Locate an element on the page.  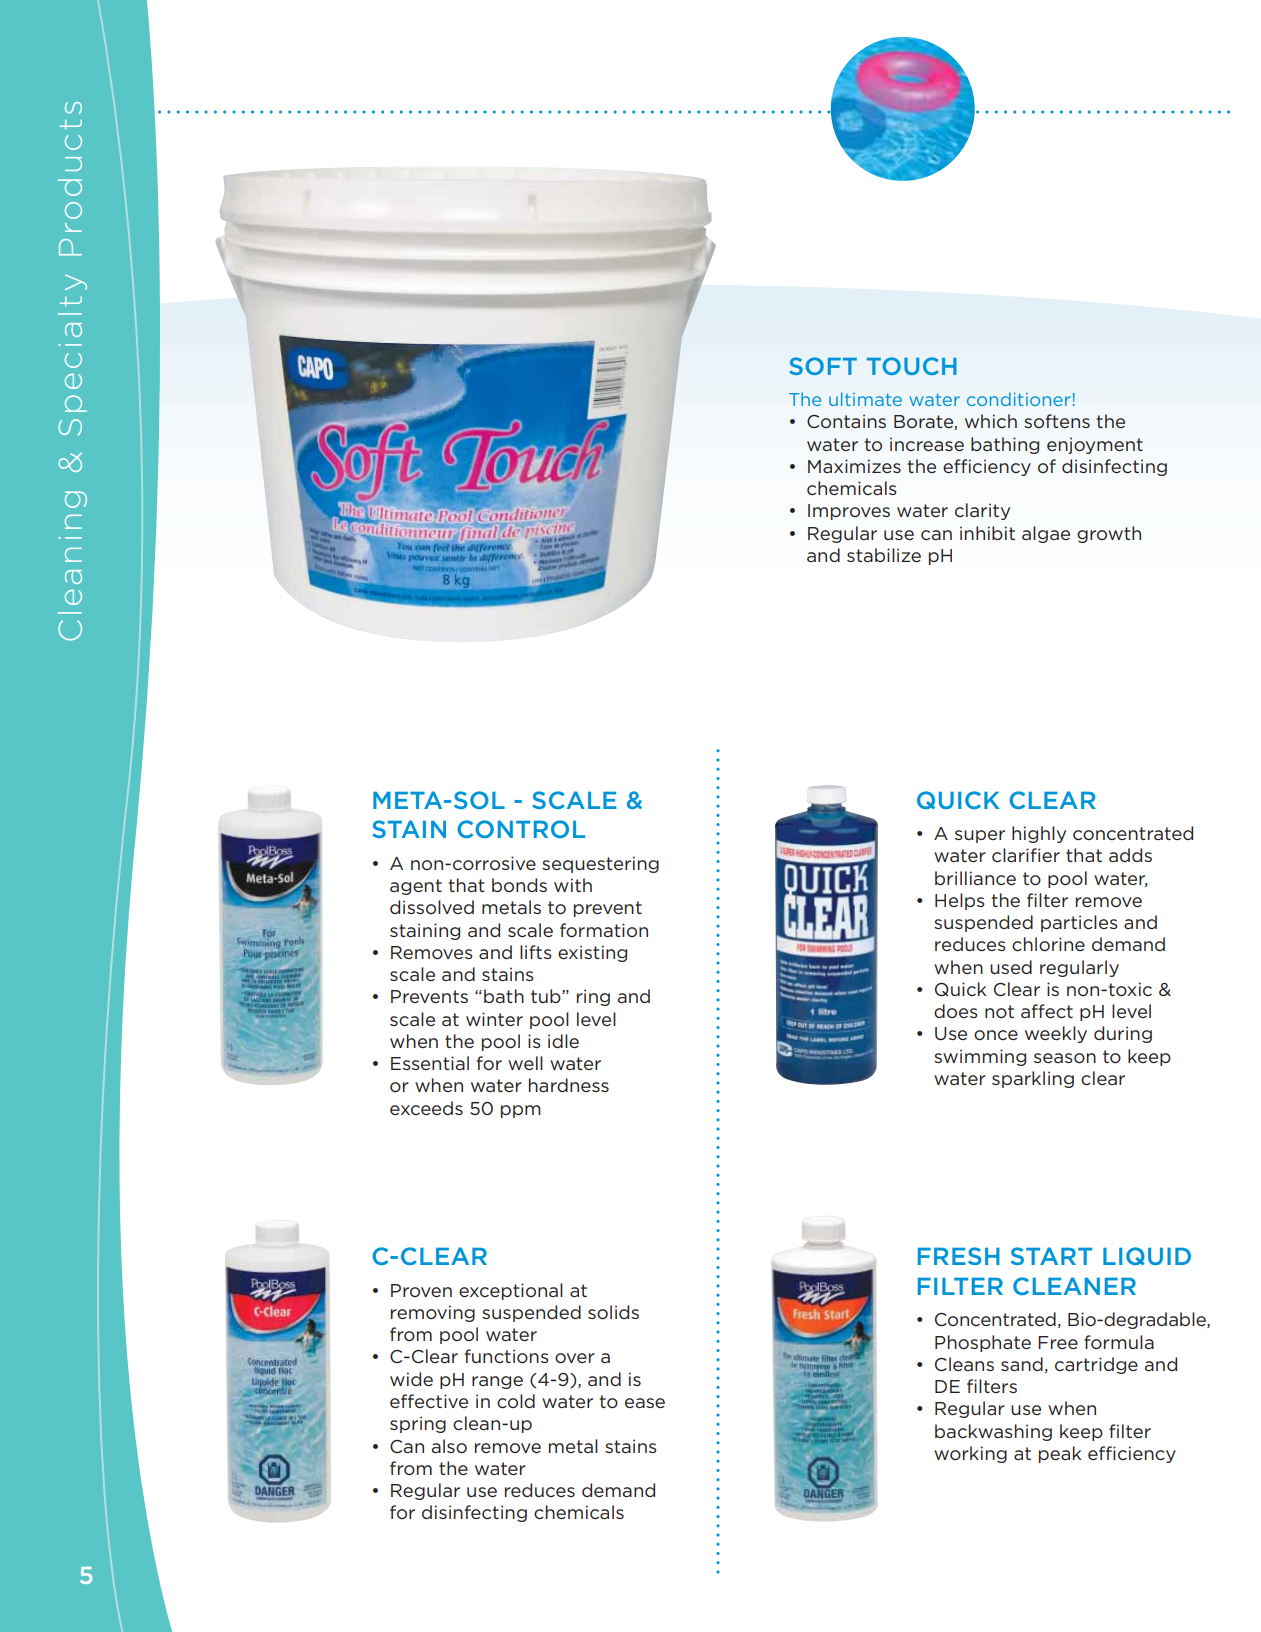
CONTROL is located at coordinates (521, 829).
